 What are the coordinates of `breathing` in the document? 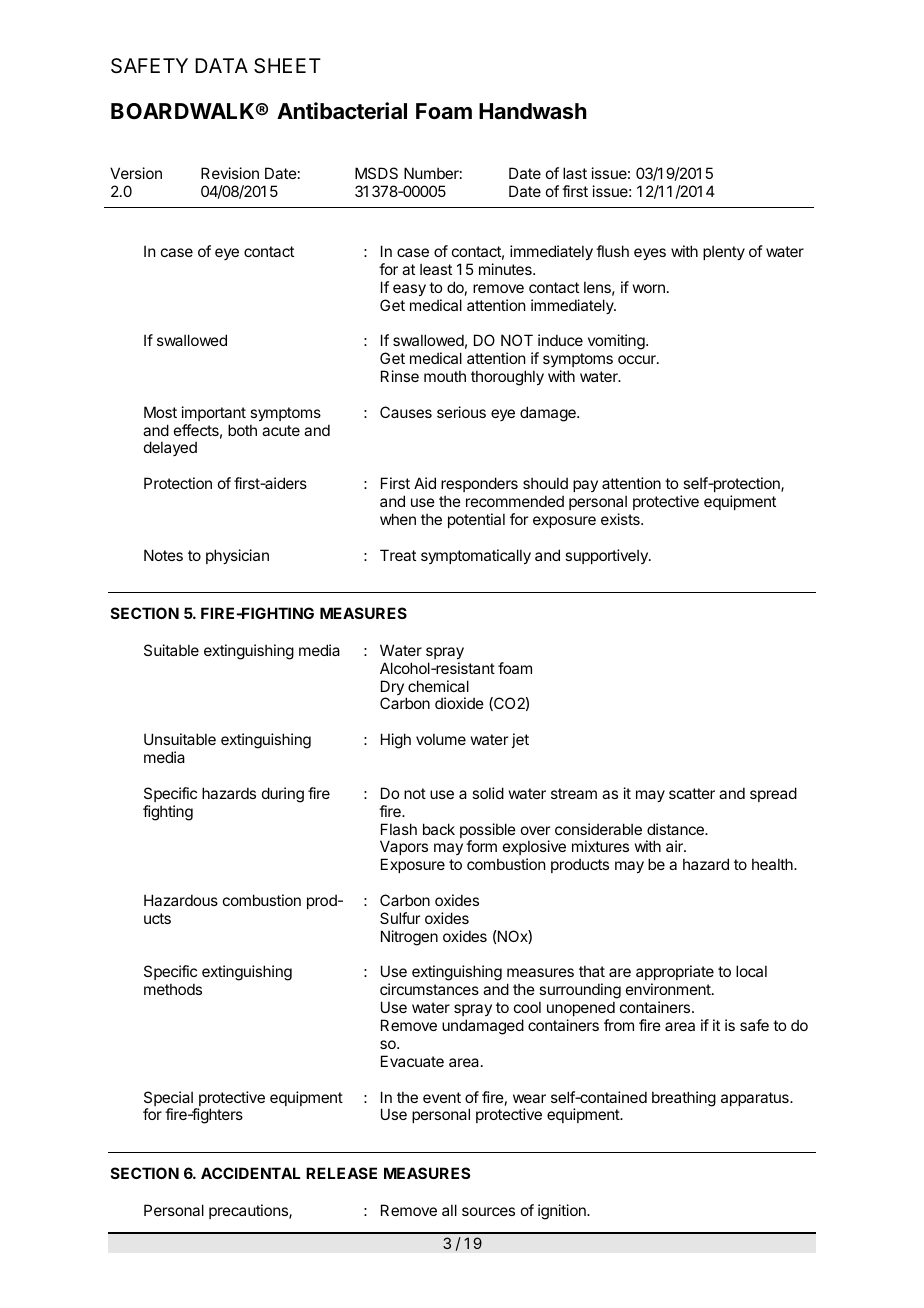 It's located at (684, 1099).
